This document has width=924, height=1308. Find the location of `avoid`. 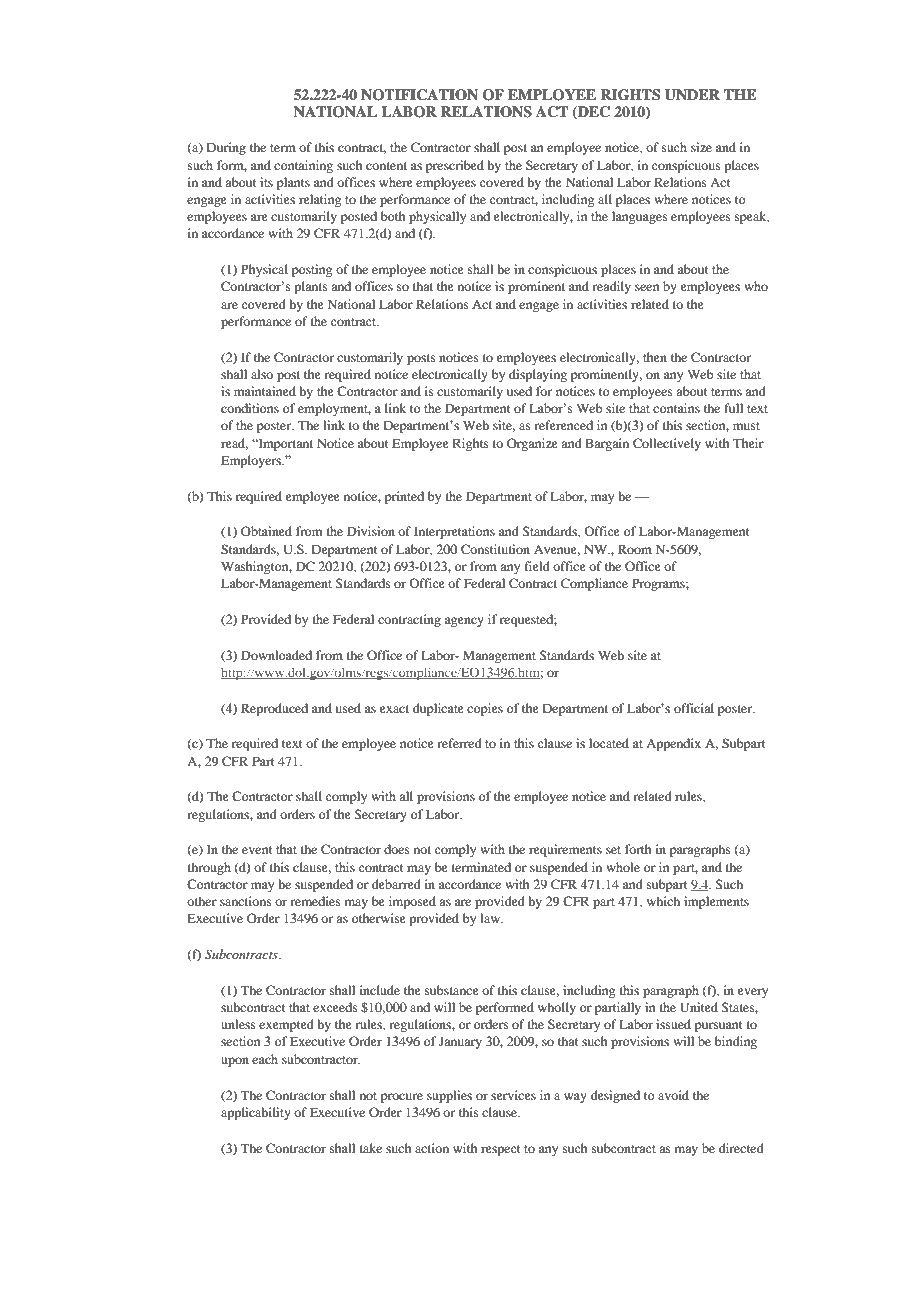

avoid is located at coordinates (673, 1095).
